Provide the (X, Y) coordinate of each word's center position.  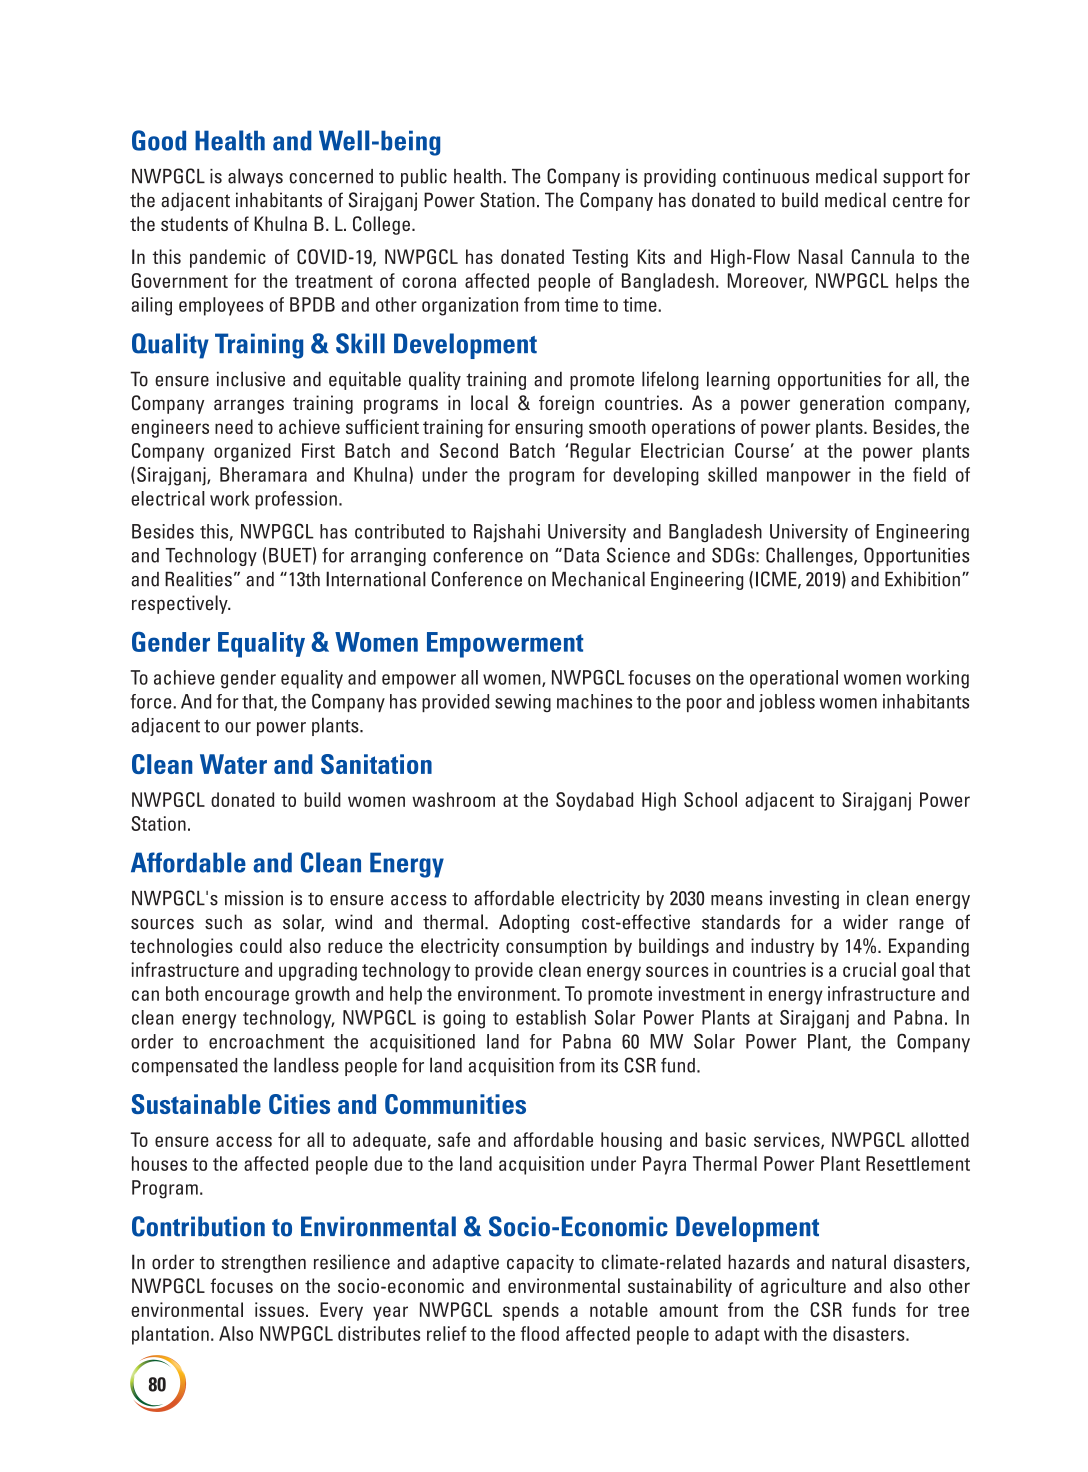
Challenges (810, 556)
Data (581, 555)
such (223, 922)
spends (531, 1311)
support (913, 178)
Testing (600, 258)
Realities (198, 579)
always (255, 177)
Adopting (534, 923)
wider (865, 922)
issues (279, 1309)
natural (859, 1262)
